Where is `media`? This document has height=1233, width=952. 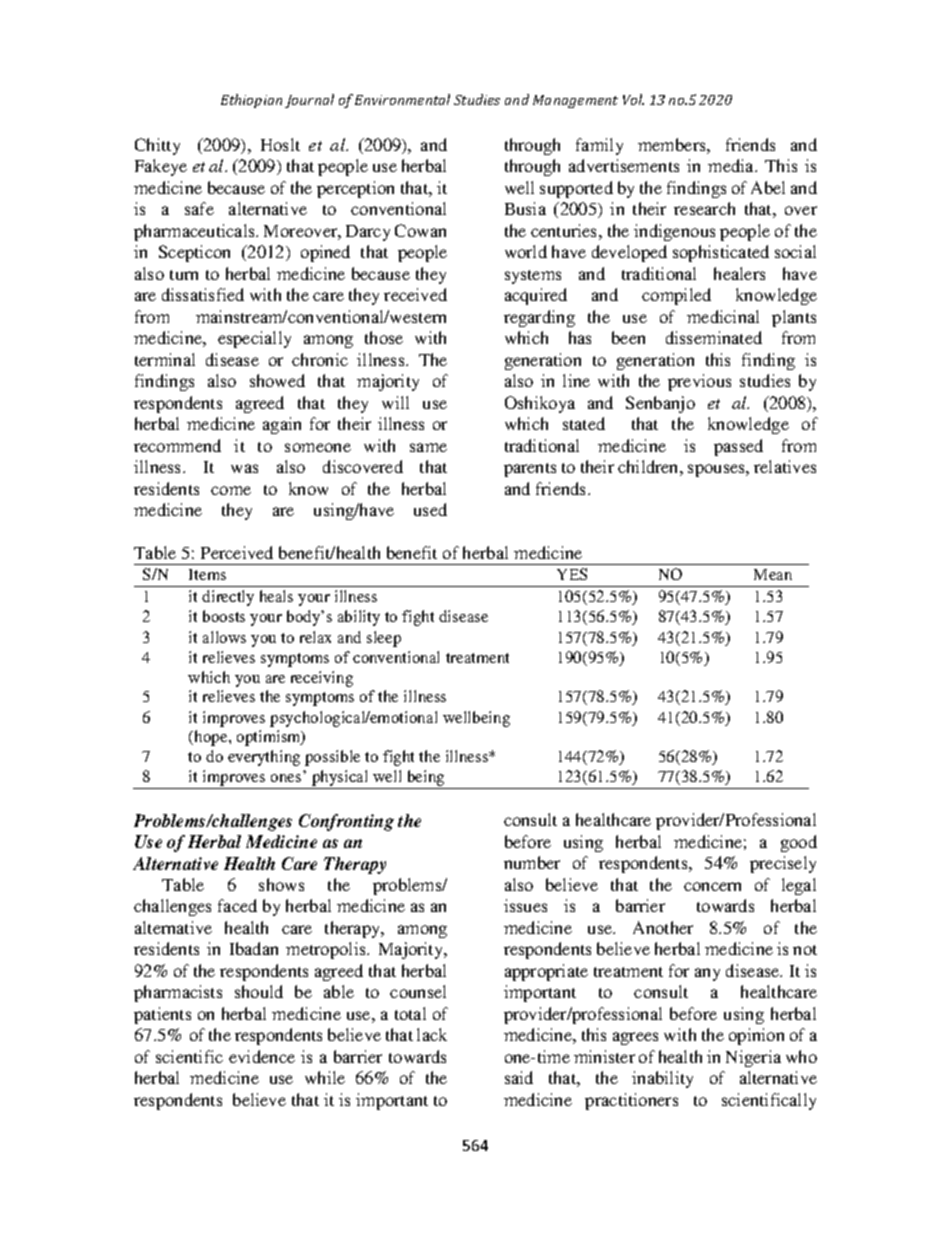
media is located at coordinates (732, 165).
